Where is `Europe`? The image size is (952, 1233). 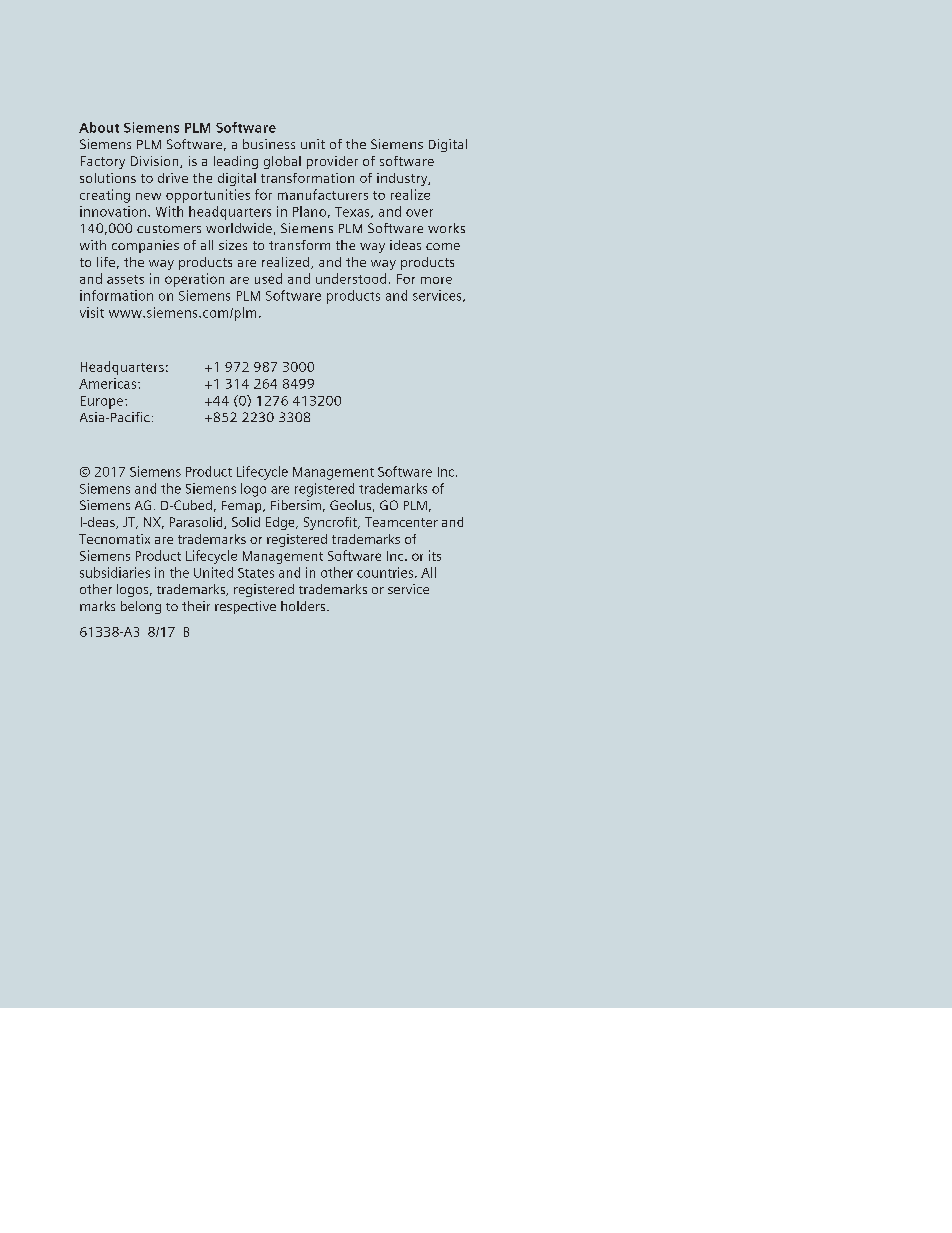 Europe is located at coordinates (103, 402).
